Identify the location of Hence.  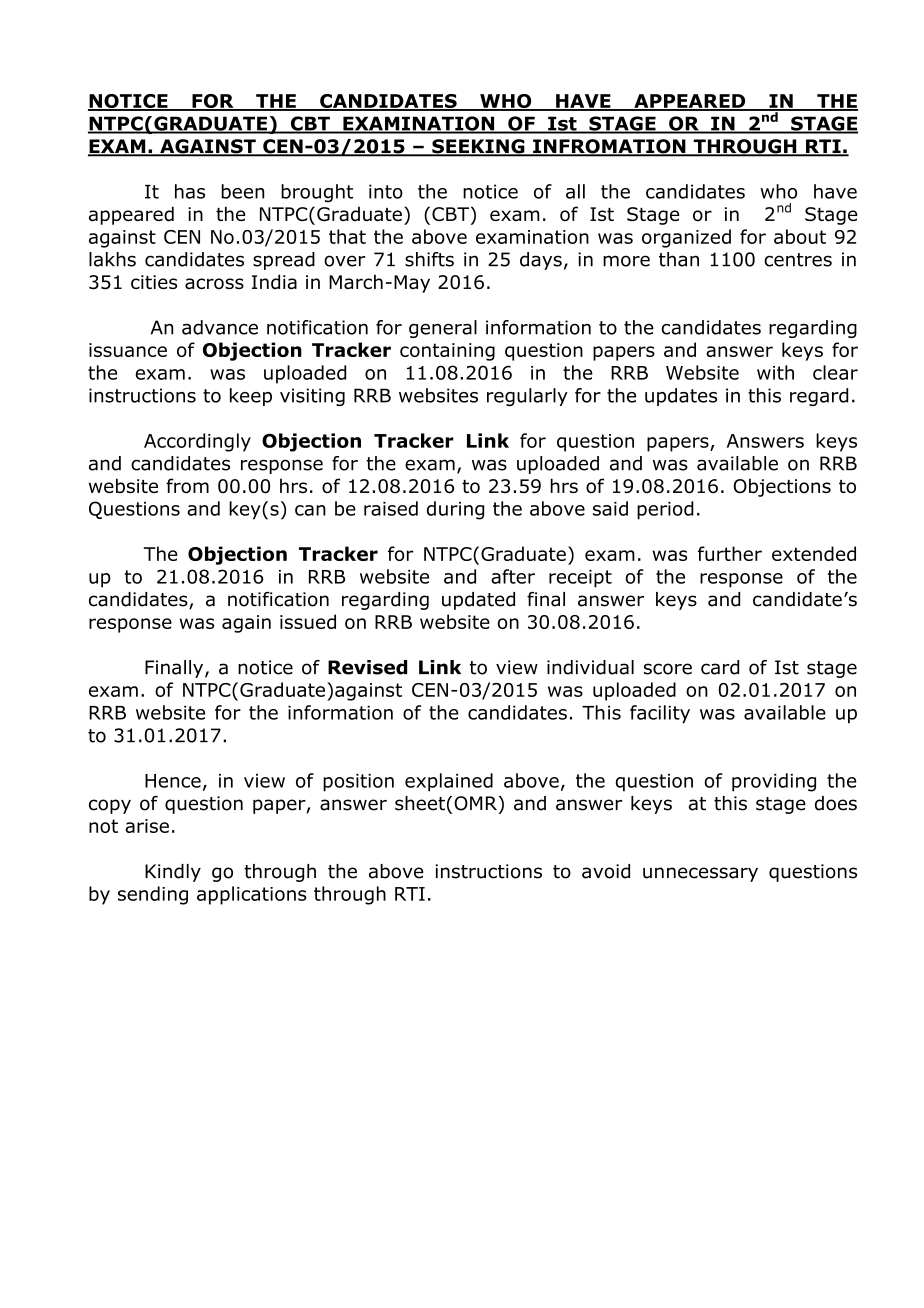
(173, 781).
